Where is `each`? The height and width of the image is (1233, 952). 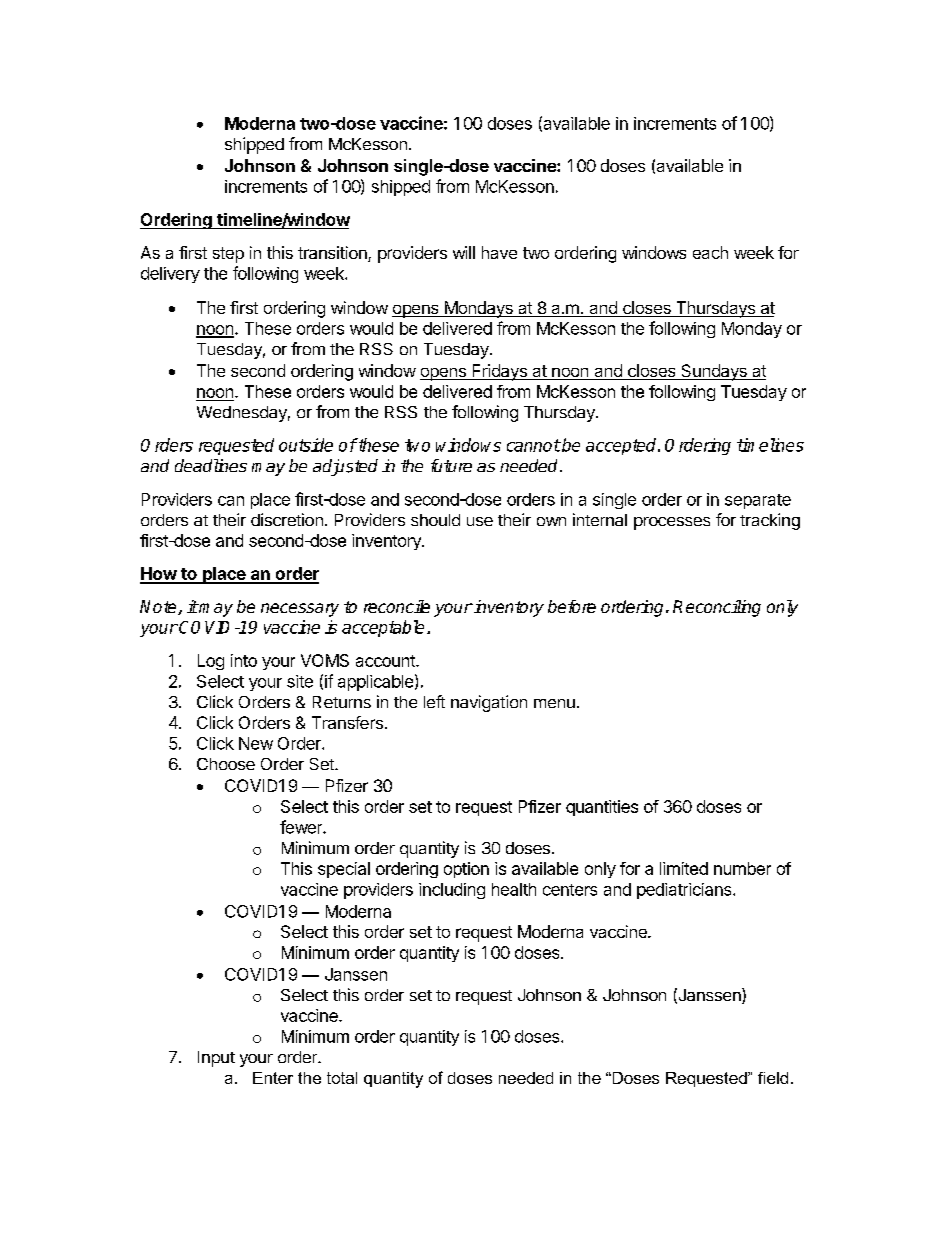 each is located at coordinates (710, 252).
